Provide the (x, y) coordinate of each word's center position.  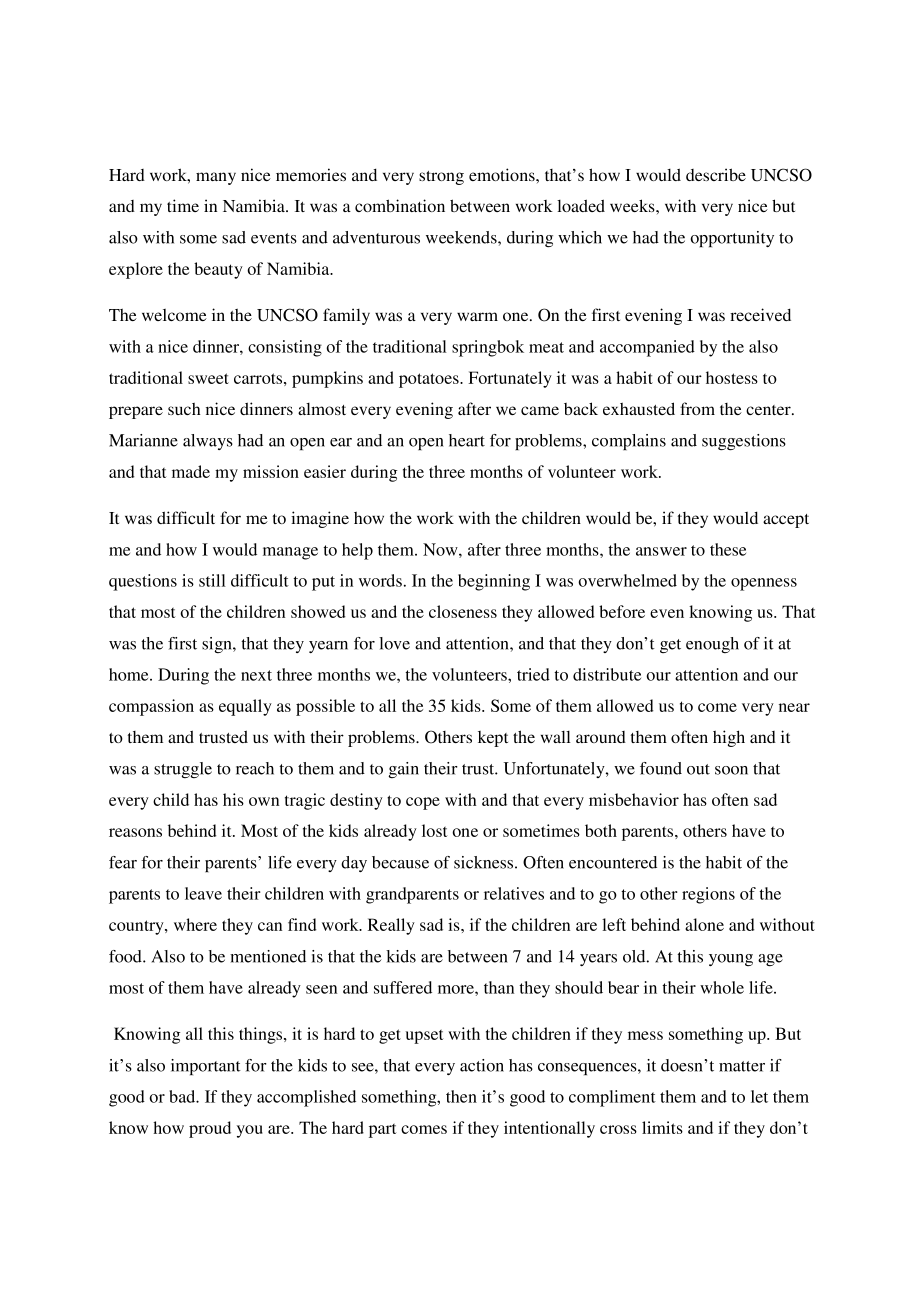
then (461, 1096)
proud (210, 1129)
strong (441, 178)
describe (716, 174)
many (216, 178)
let (759, 1096)
